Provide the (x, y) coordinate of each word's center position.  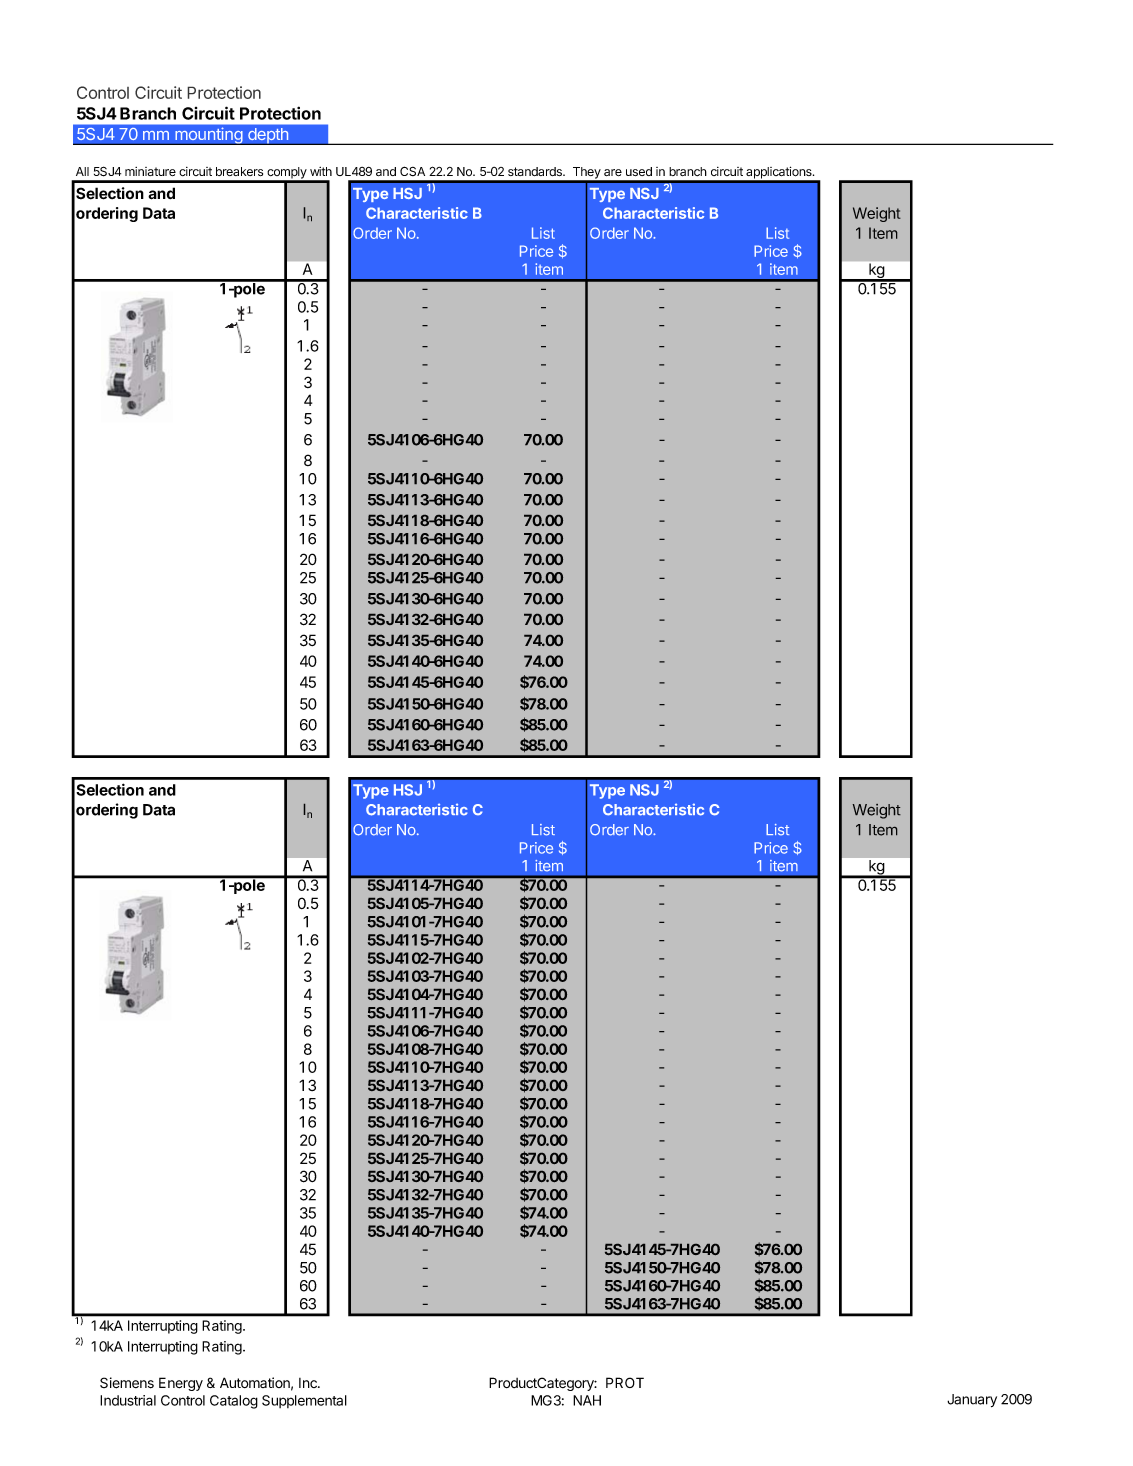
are (613, 172)
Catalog (234, 1402)
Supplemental (304, 1401)
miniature (150, 171)
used (639, 171)
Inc (309, 1383)
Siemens (127, 1383)
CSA (412, 171)
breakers (239, 171)
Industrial (128, 1400)
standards (536, 171)
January (972, 1400)
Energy (181, 1384)
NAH (587, 1400)
